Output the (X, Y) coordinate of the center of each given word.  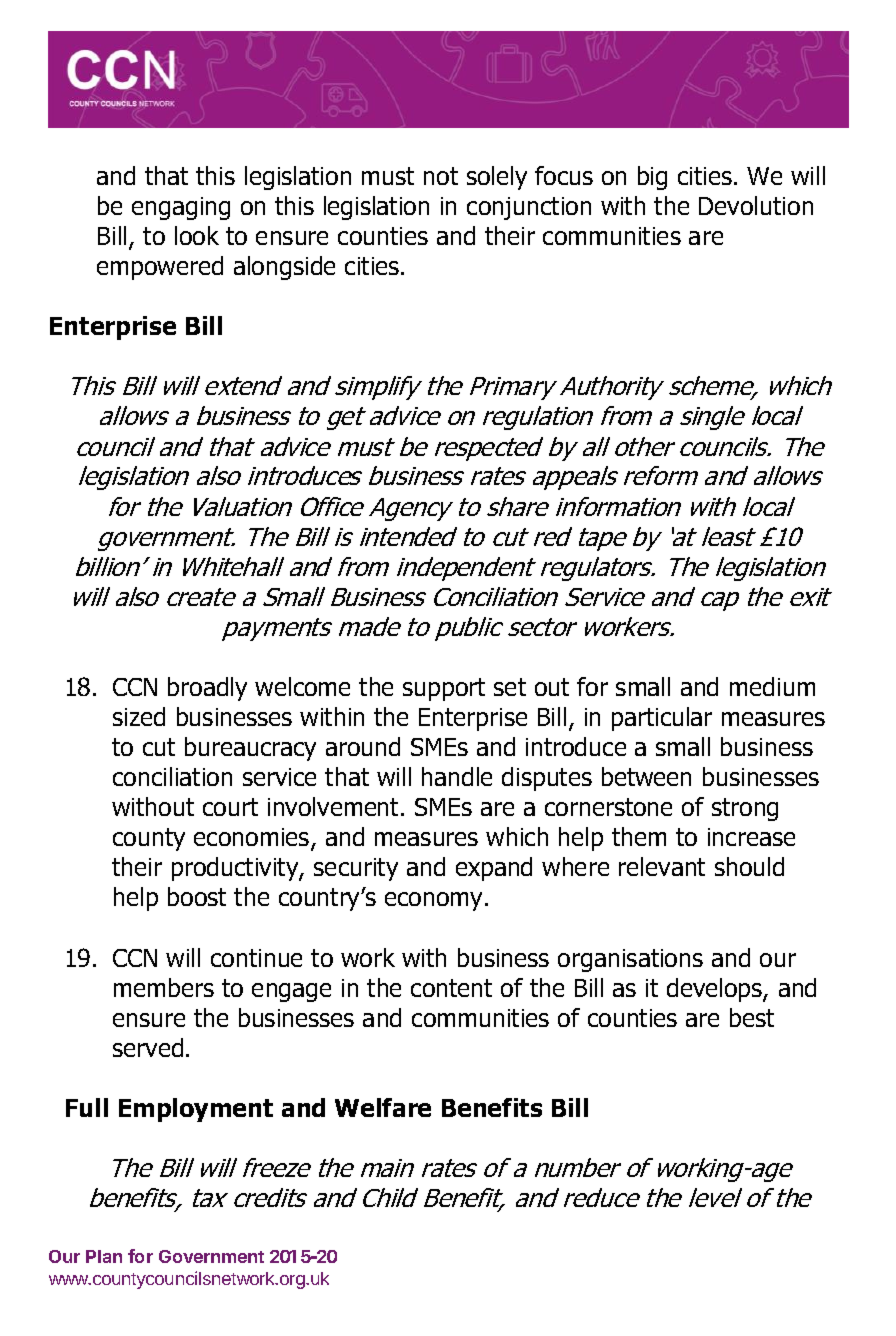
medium (772, 686)
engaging (181, 208)
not (441, 176)
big (652, 178)
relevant (662, 866)
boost (197, 896)
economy (435, 901)
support (444, 689)
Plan (104, 1256)
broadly (207, 689)
